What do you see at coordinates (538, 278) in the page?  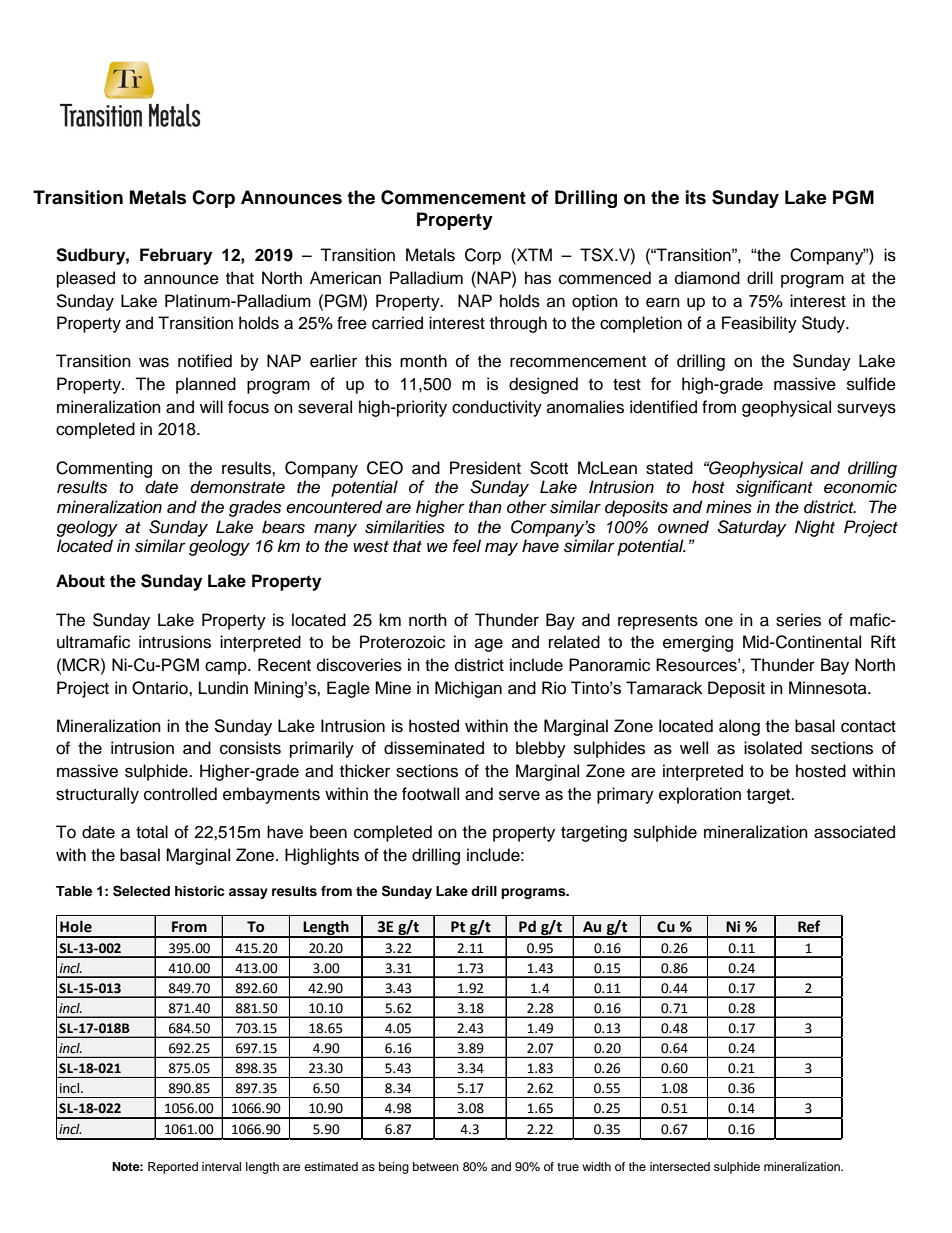 I see `has` at bounding box center [538, 278].
